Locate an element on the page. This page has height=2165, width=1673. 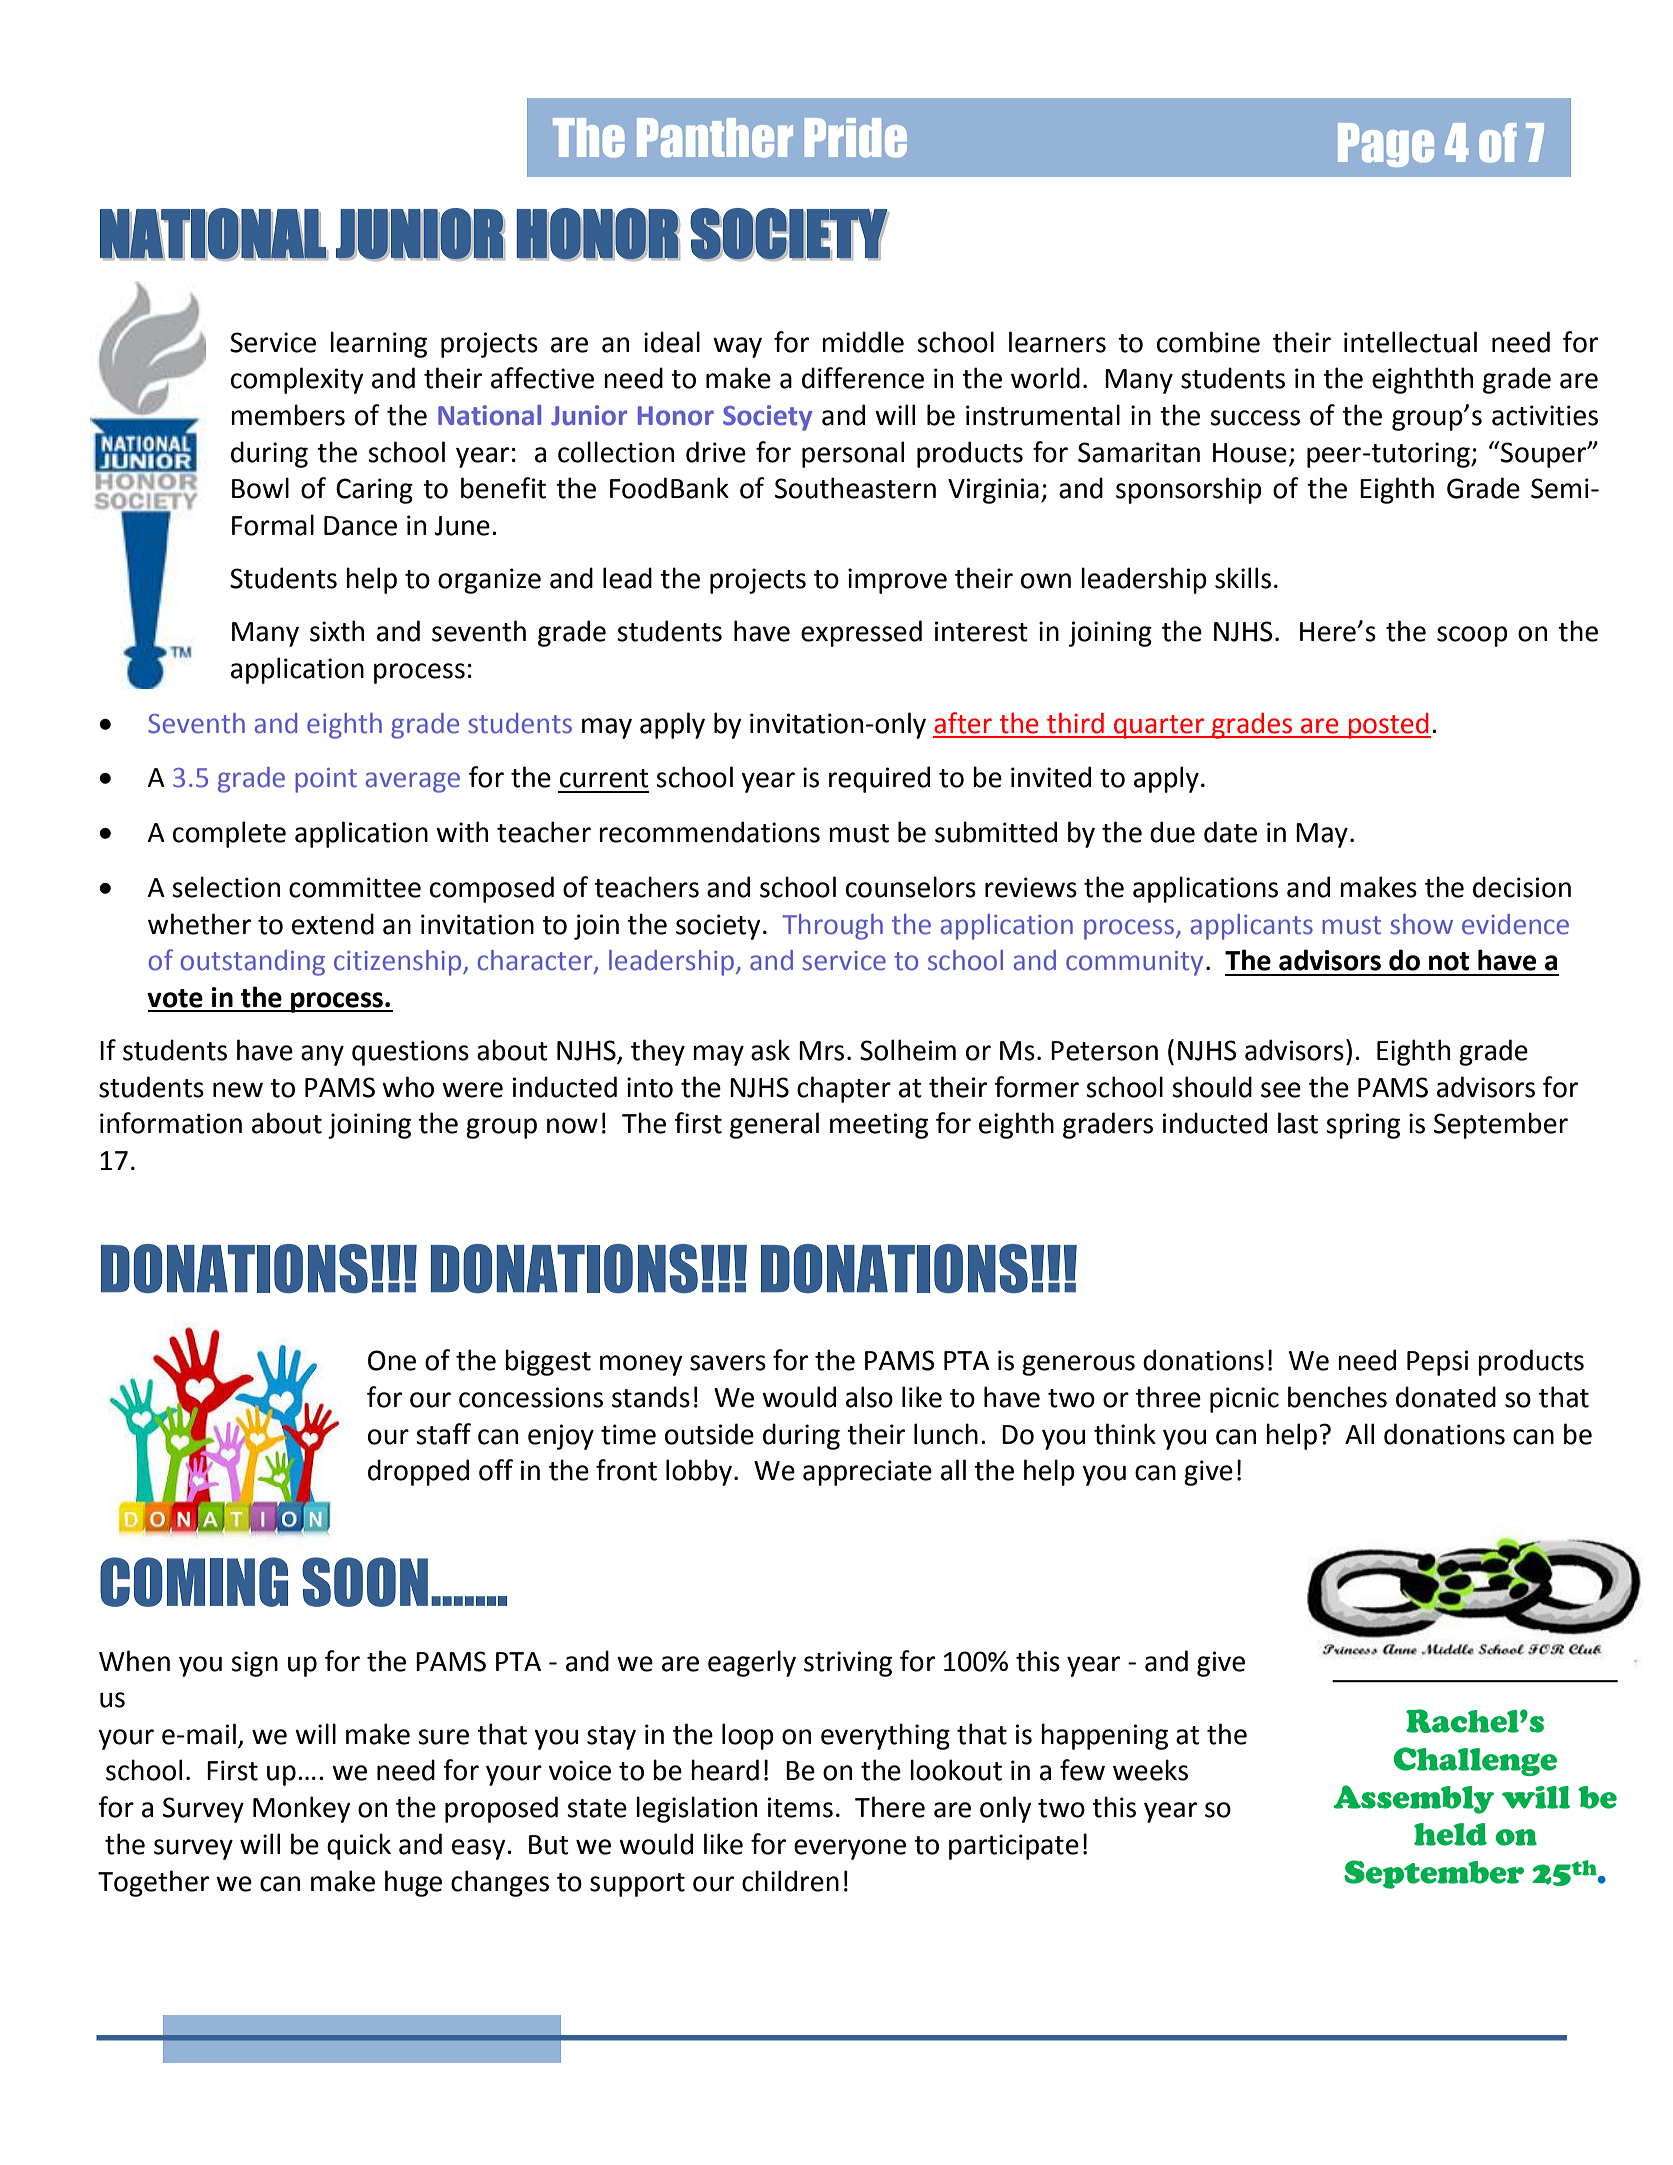
point is located at coordinates (326, 780).
